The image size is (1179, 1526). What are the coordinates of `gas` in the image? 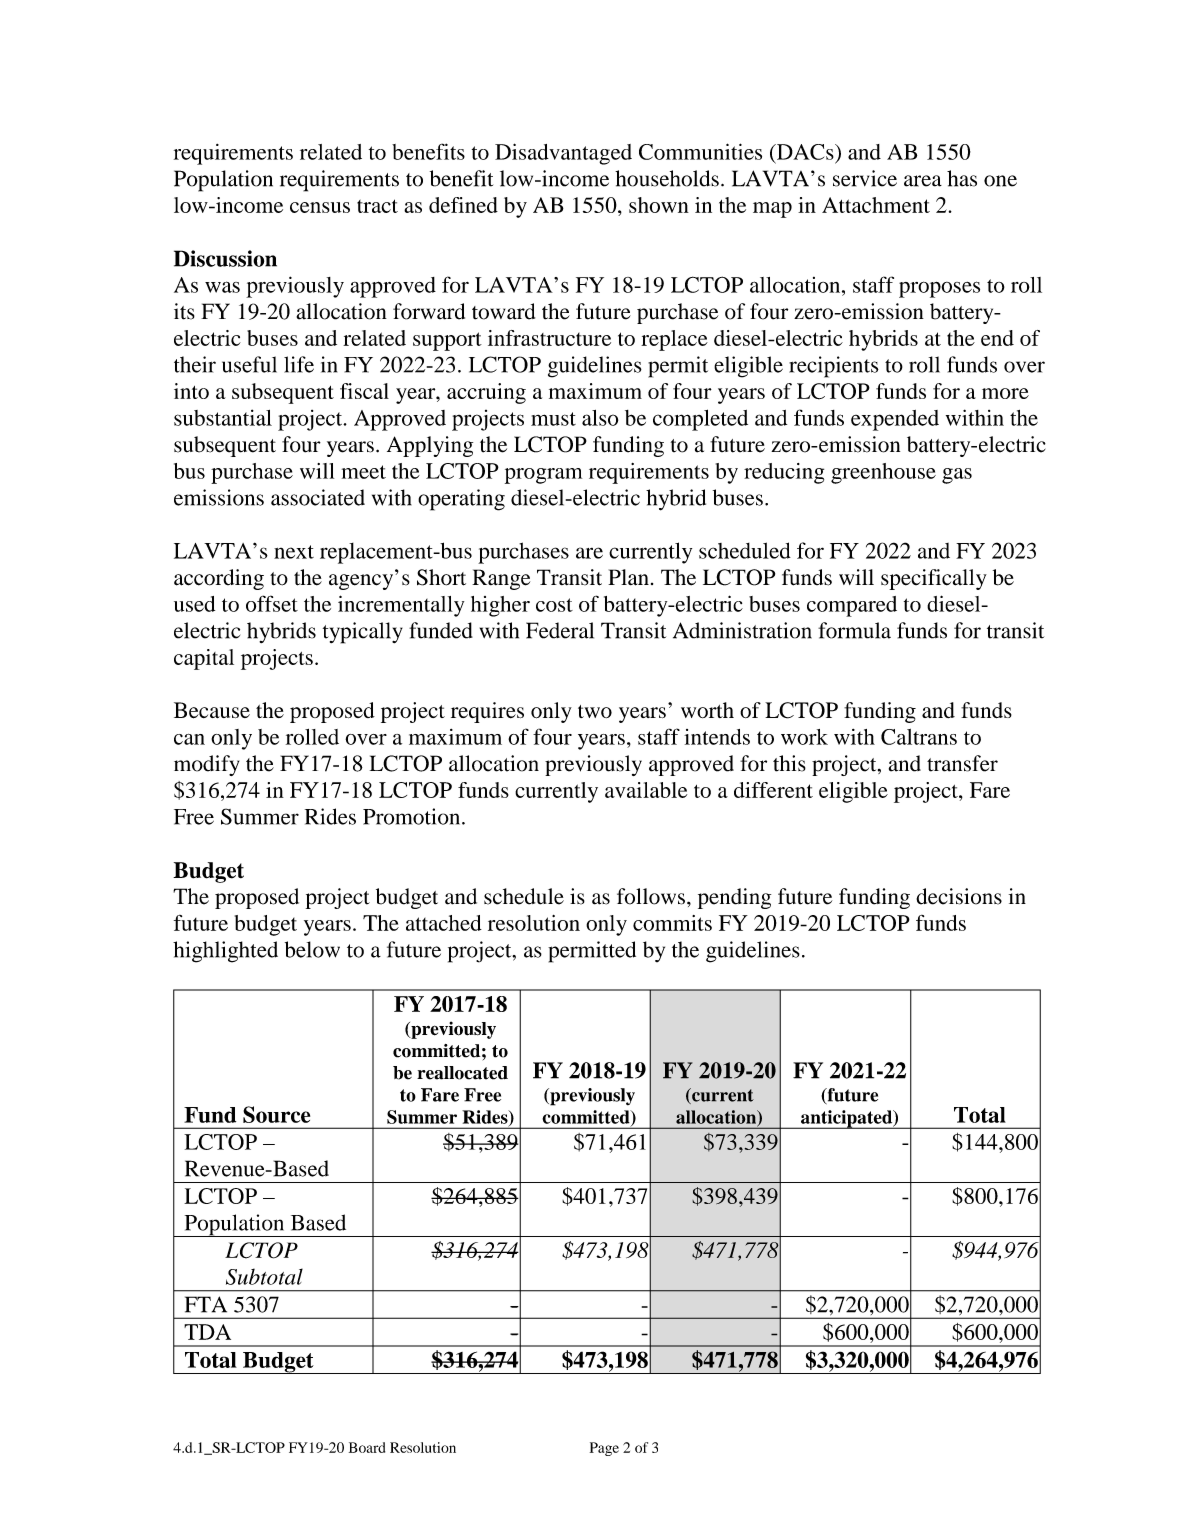 It's located at (957, 476).
